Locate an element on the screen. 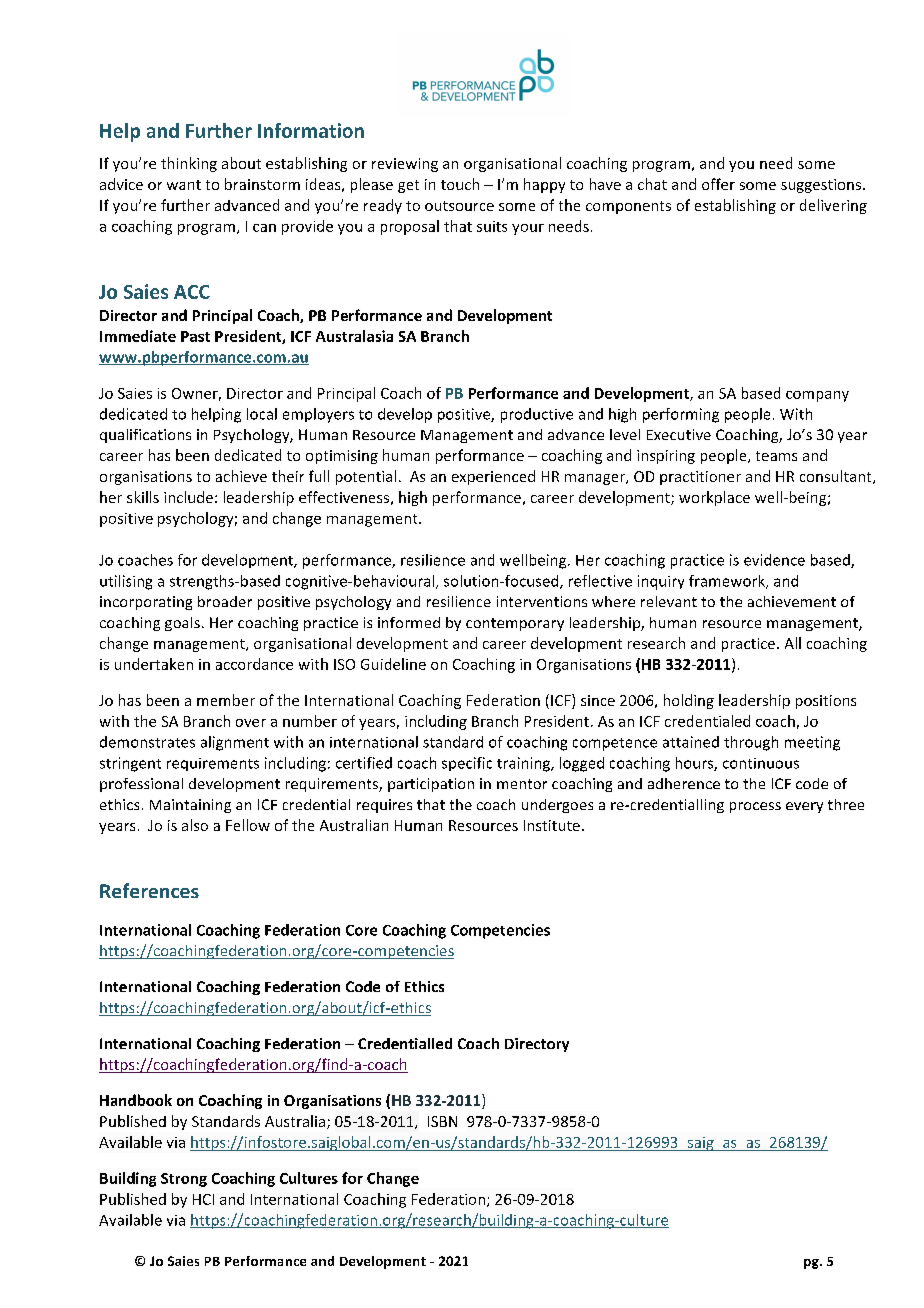 The height and width of the screenshot is (1308, 924). thinking is located at coordinates (189, 164).
